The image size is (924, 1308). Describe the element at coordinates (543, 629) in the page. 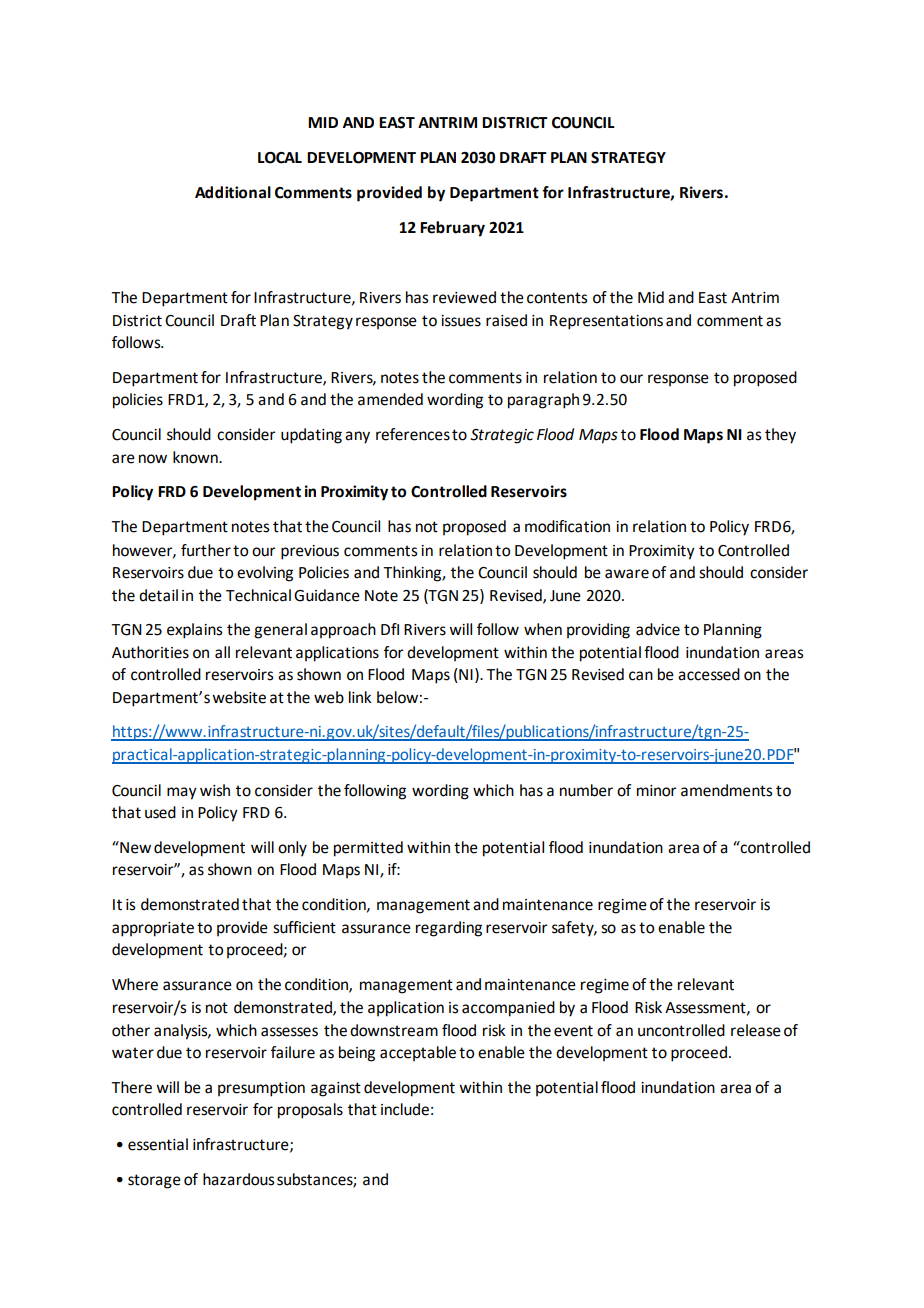

I see `when` at that location.
